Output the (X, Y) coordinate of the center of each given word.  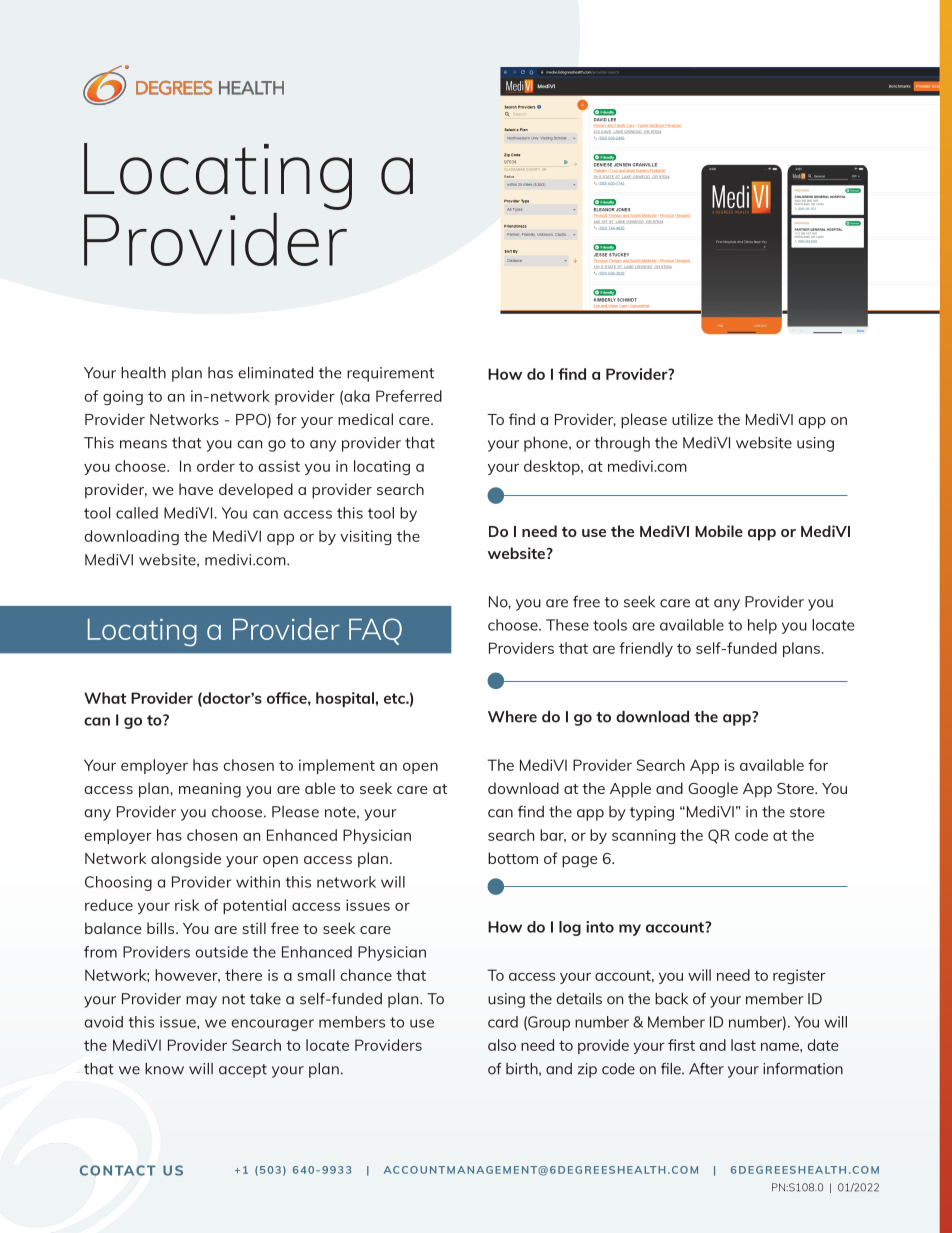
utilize (692, 419)
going (123, 397)
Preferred (409, 396)
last (743, 1045)
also (502, 1045)
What (105, 698)
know (164, 1069)
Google (713, 790)
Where (512, 717)
